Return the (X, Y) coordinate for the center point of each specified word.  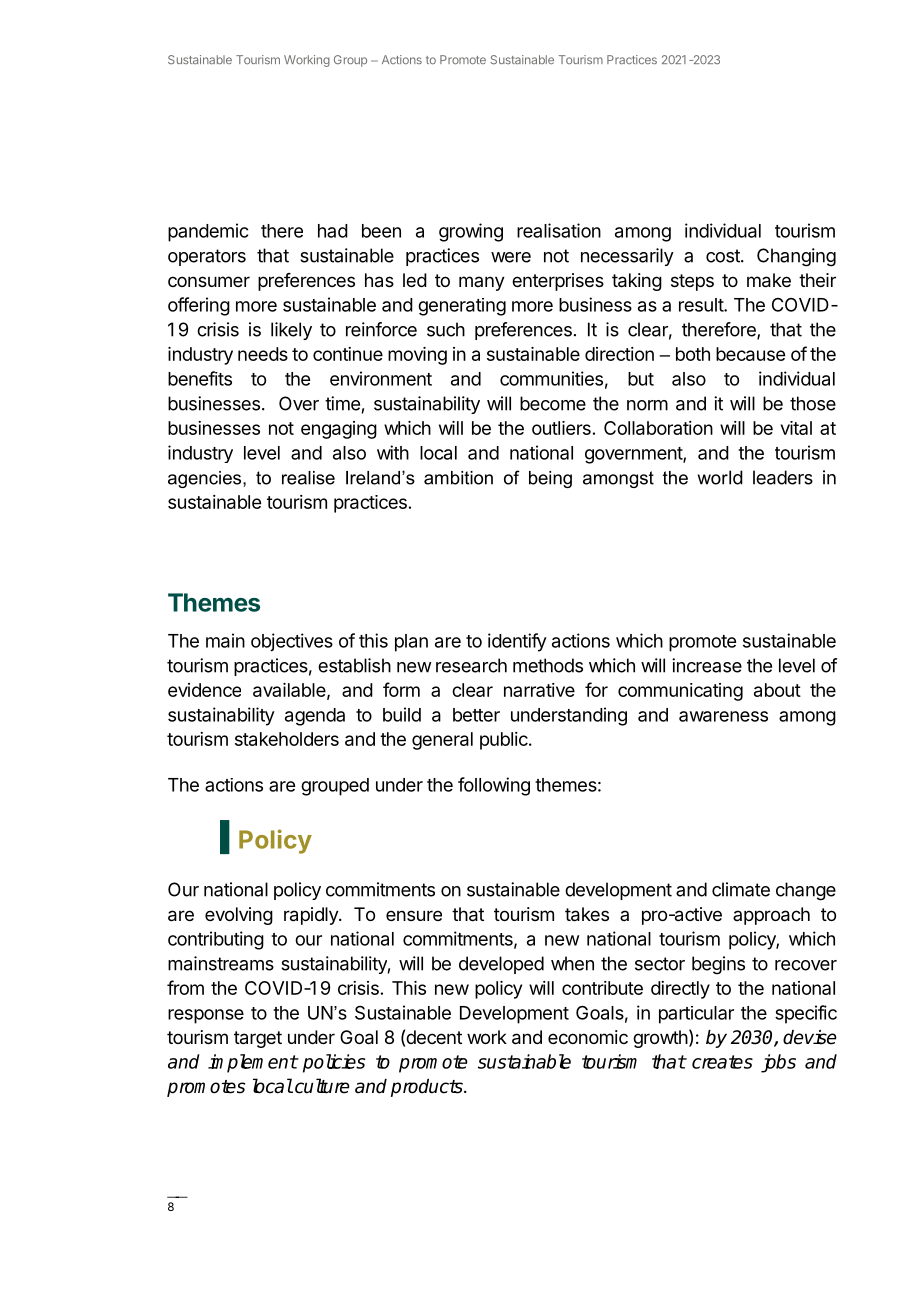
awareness (723, 716)
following (494, 786)
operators (207, 257)
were (511, 257)
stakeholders (287, 739)
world (720, 477)
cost (724, 256)
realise (308, 478)
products (428, 1088)
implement (253, 1063)
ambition (458, 478)
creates (722, 1062)
